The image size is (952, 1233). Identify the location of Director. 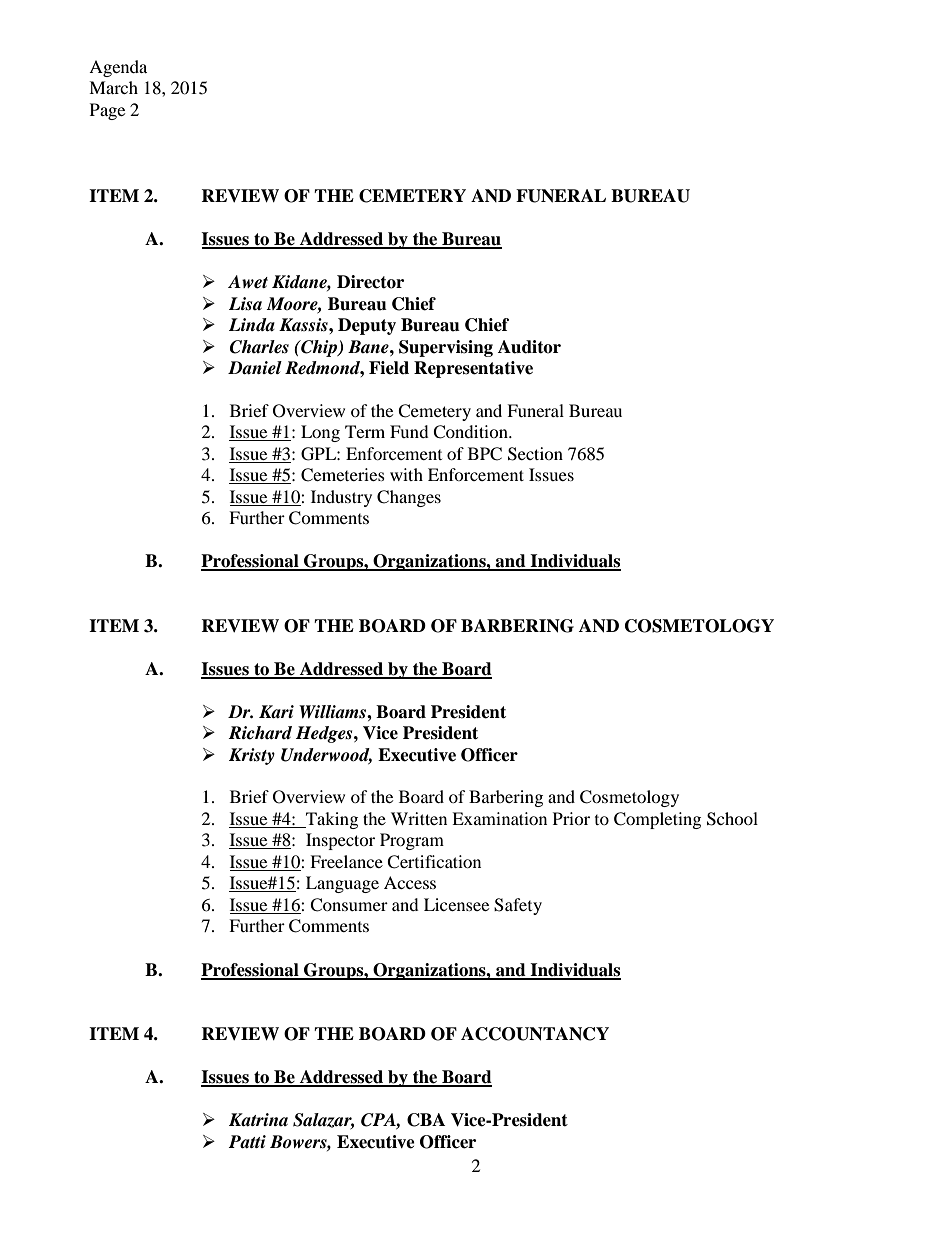
(370, 282).
